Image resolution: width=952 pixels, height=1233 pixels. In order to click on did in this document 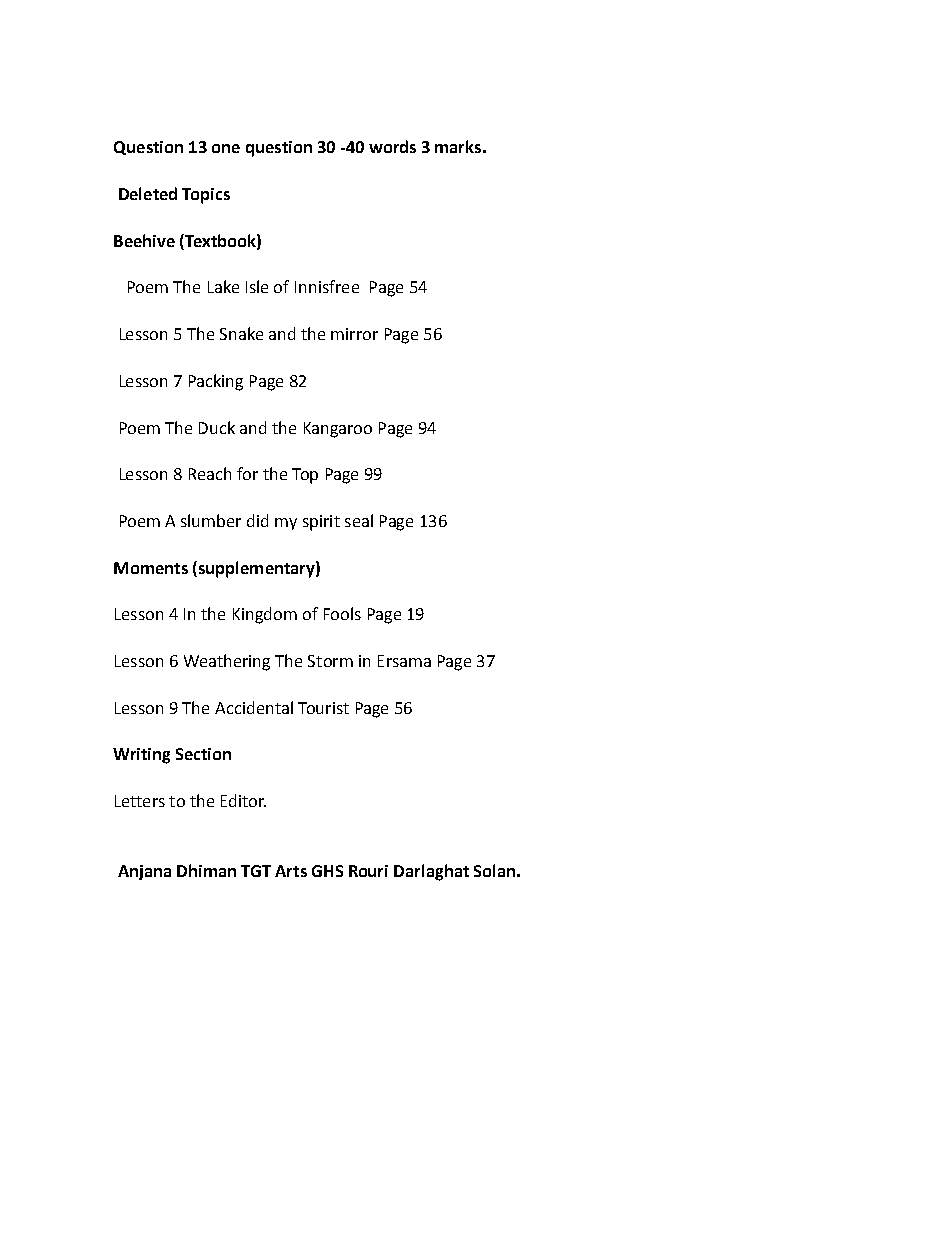, I will do `click(257, 520)`.
